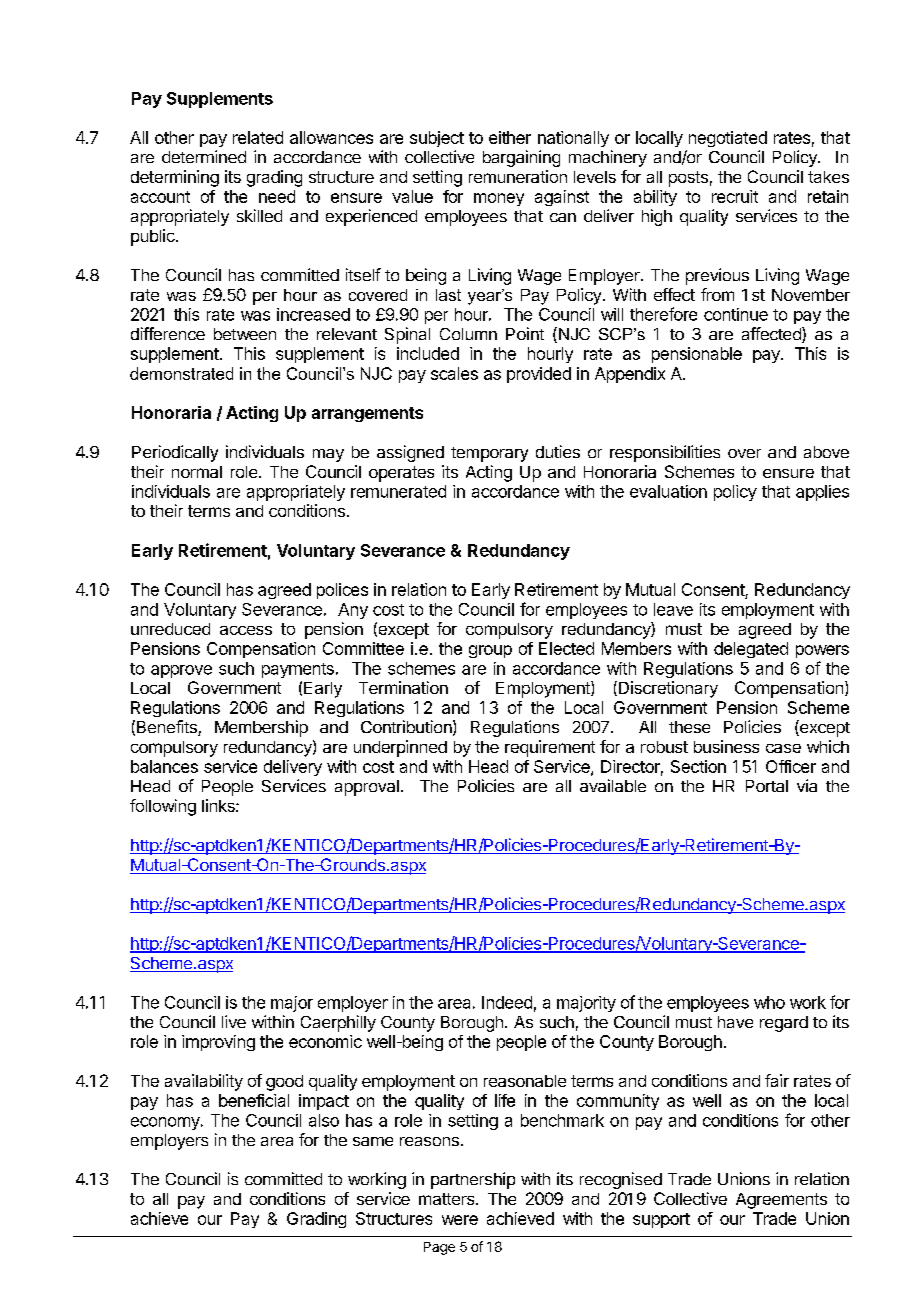  Describe the element at coordinates (204, 156) in the image. I see `determined` at that location.
